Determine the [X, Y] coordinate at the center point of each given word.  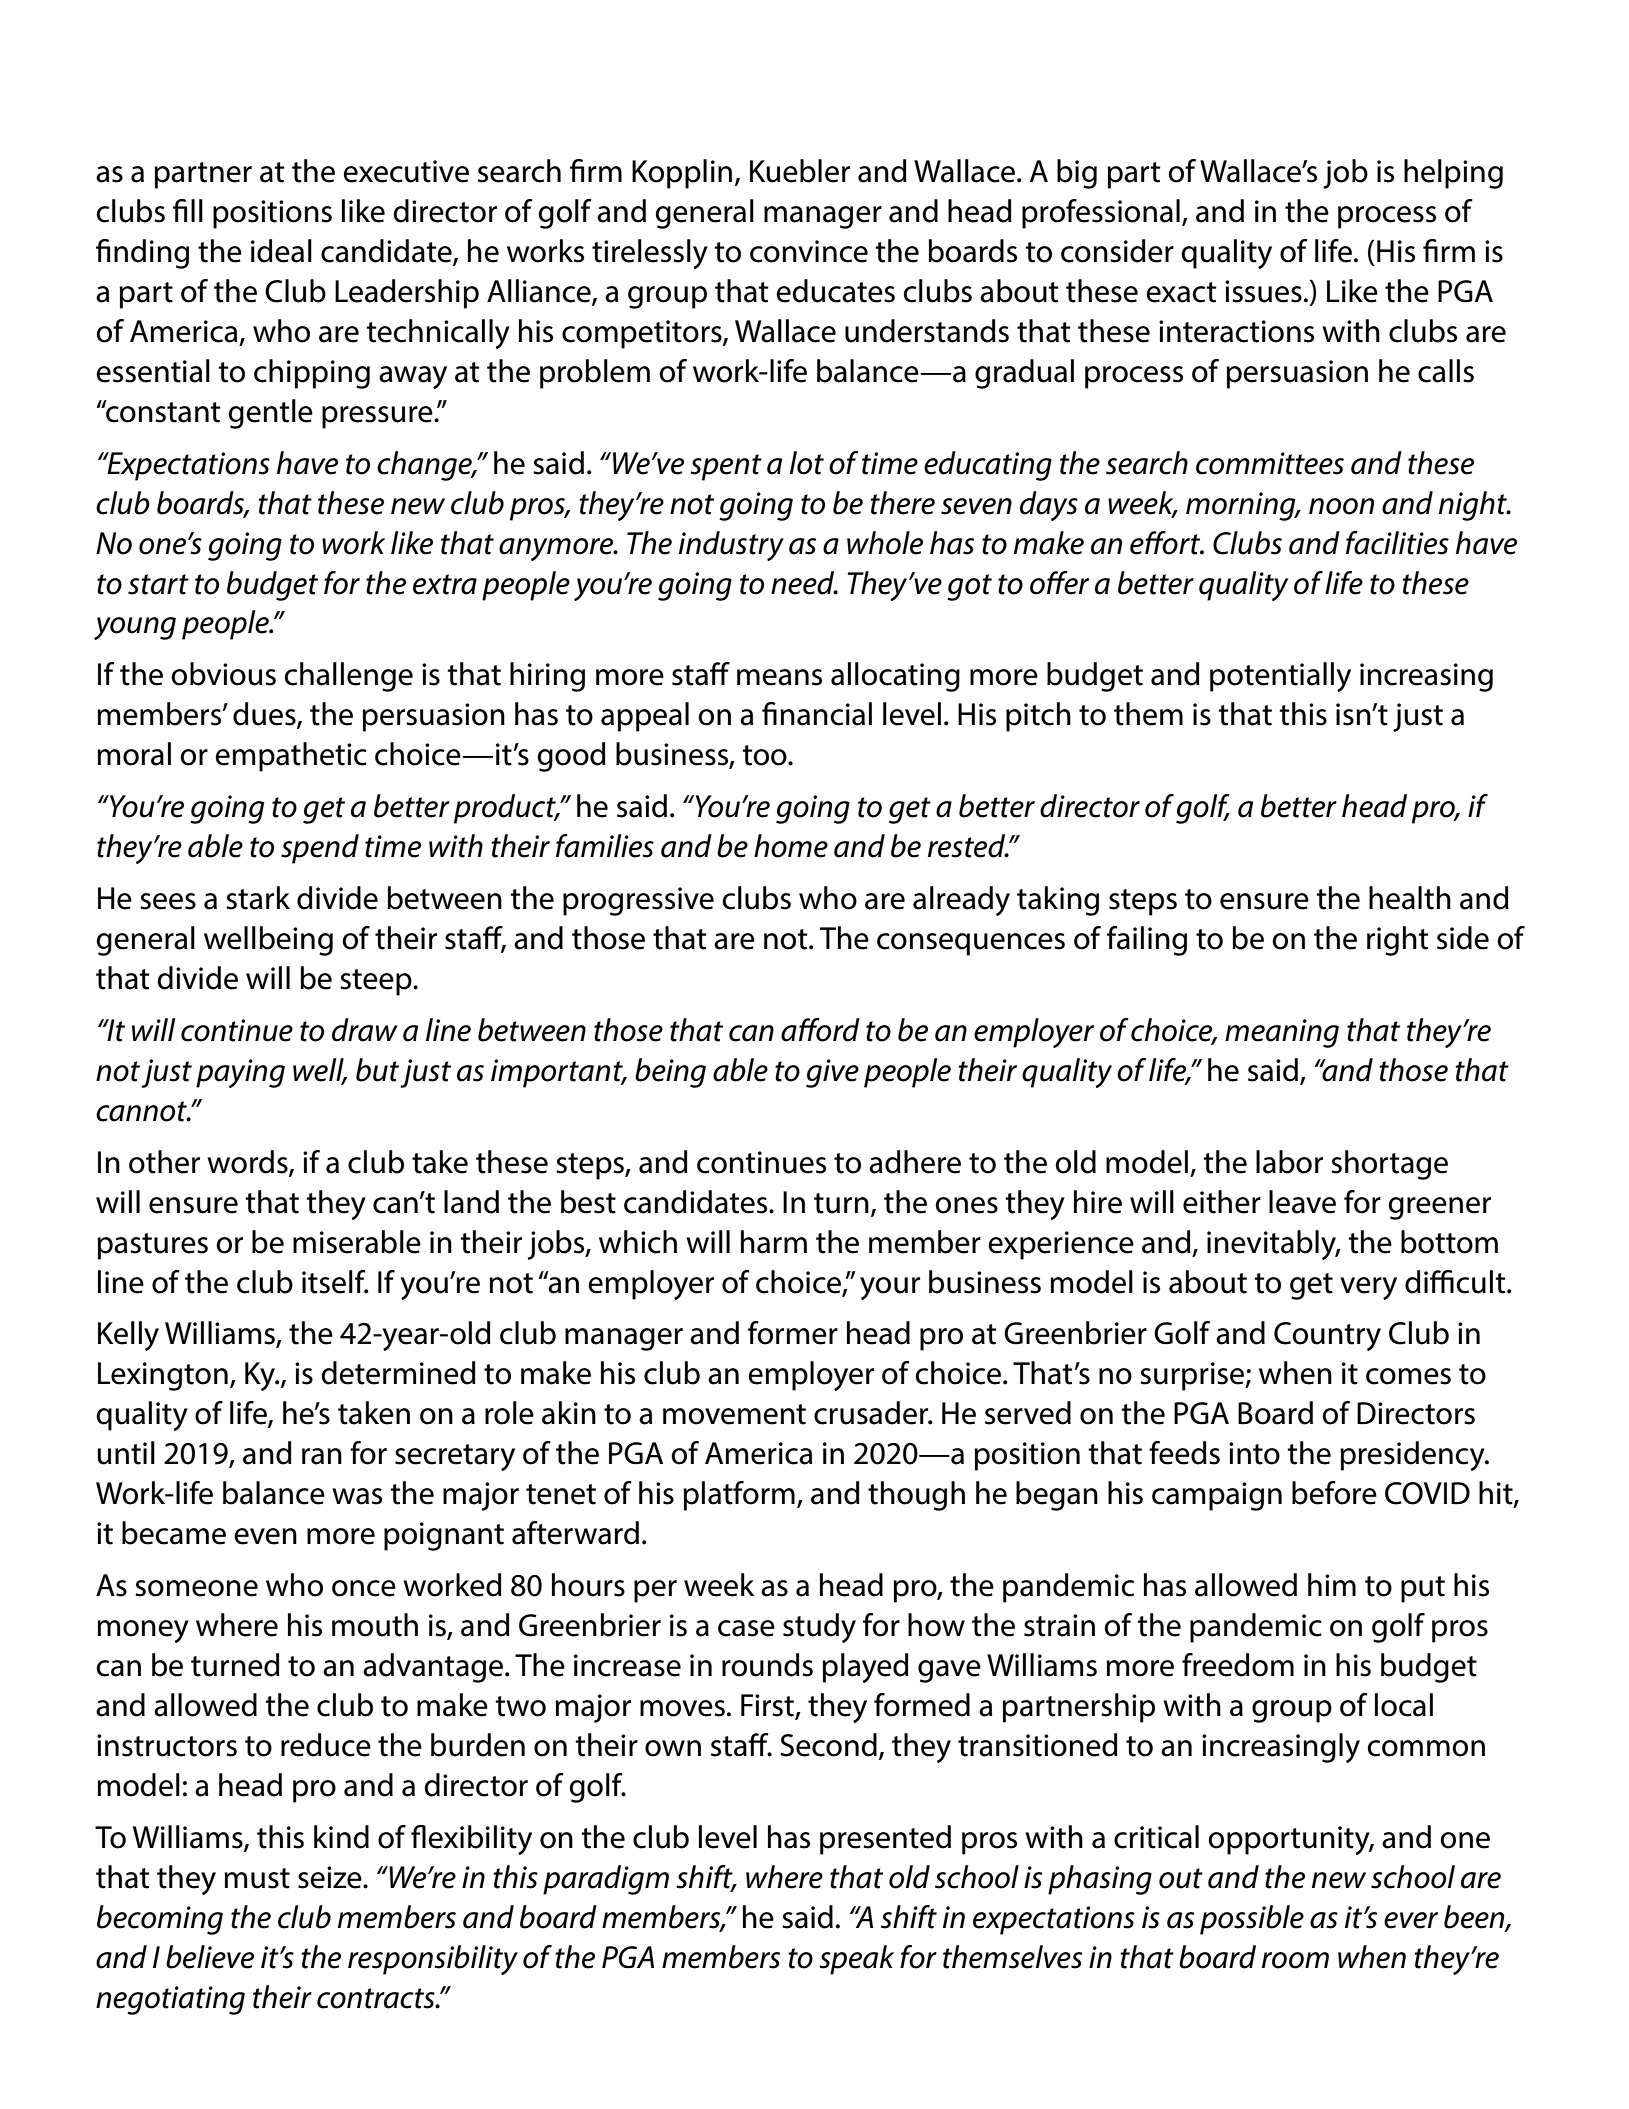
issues [1263, 291]
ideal [281, 251]
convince [809, 251]
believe [210, 1957]
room [1295, 1960]
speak [856, 1960]
